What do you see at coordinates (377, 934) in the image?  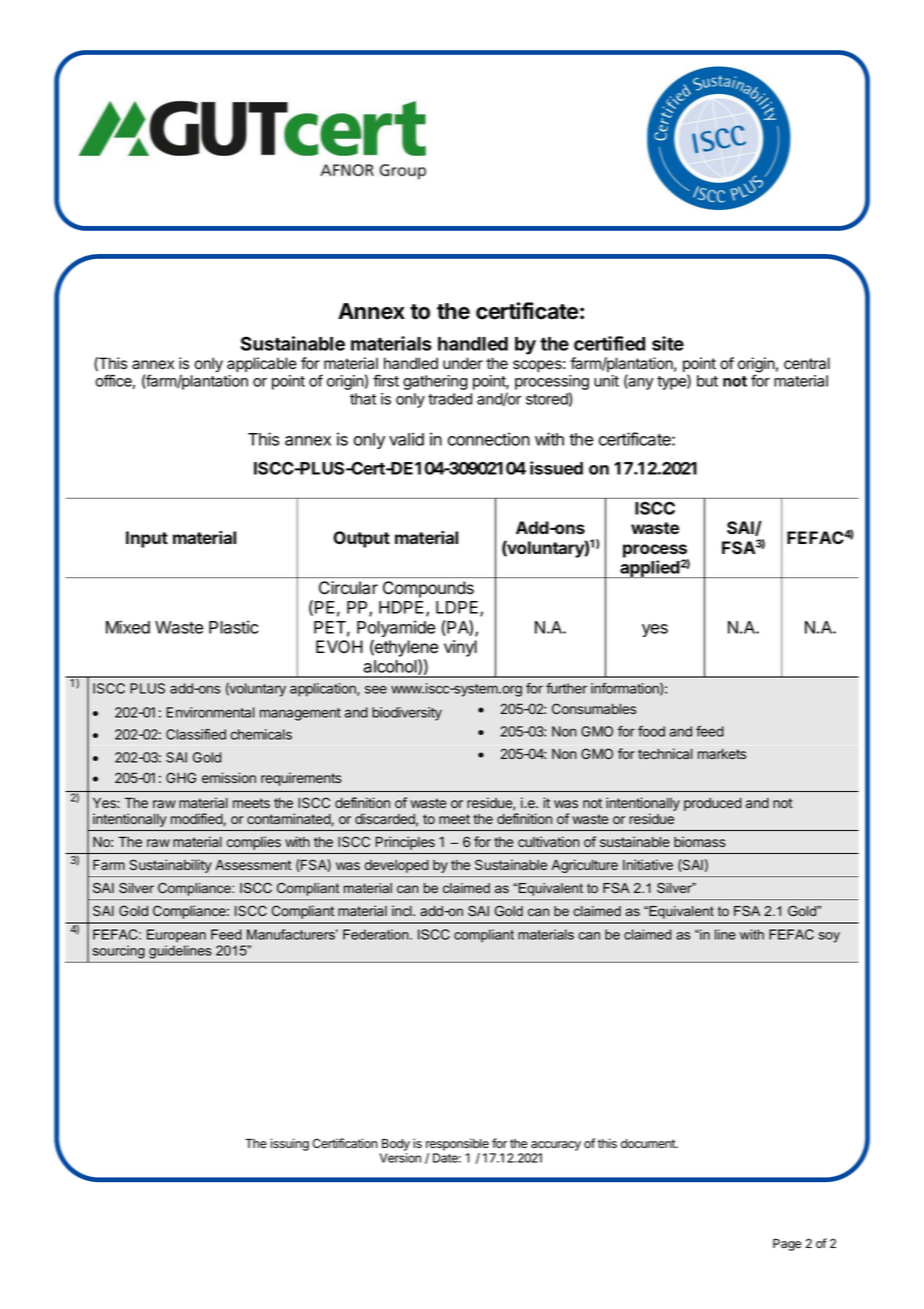 I see `Federation` at bounding box center [377, 934].
